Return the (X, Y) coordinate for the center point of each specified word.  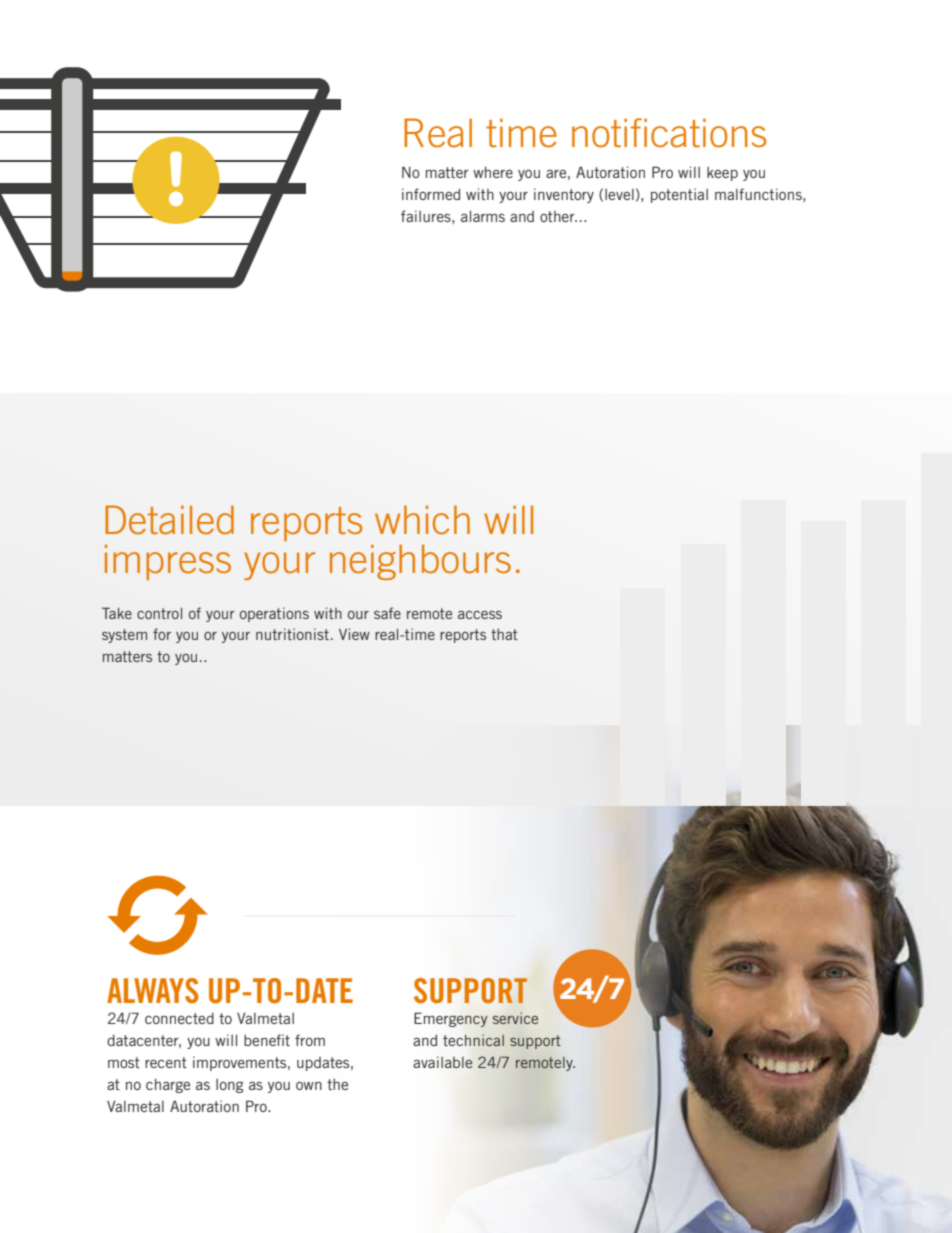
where (493, 172)
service (515, 1018)
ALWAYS (153, 990)
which (422, 520)
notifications (669, 133)
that (504, 634)
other (558, 216)
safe (387, 613)
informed (431, 194)
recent (166, 1062)
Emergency (451, 1019)
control (159, 613)
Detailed (169, 520)
